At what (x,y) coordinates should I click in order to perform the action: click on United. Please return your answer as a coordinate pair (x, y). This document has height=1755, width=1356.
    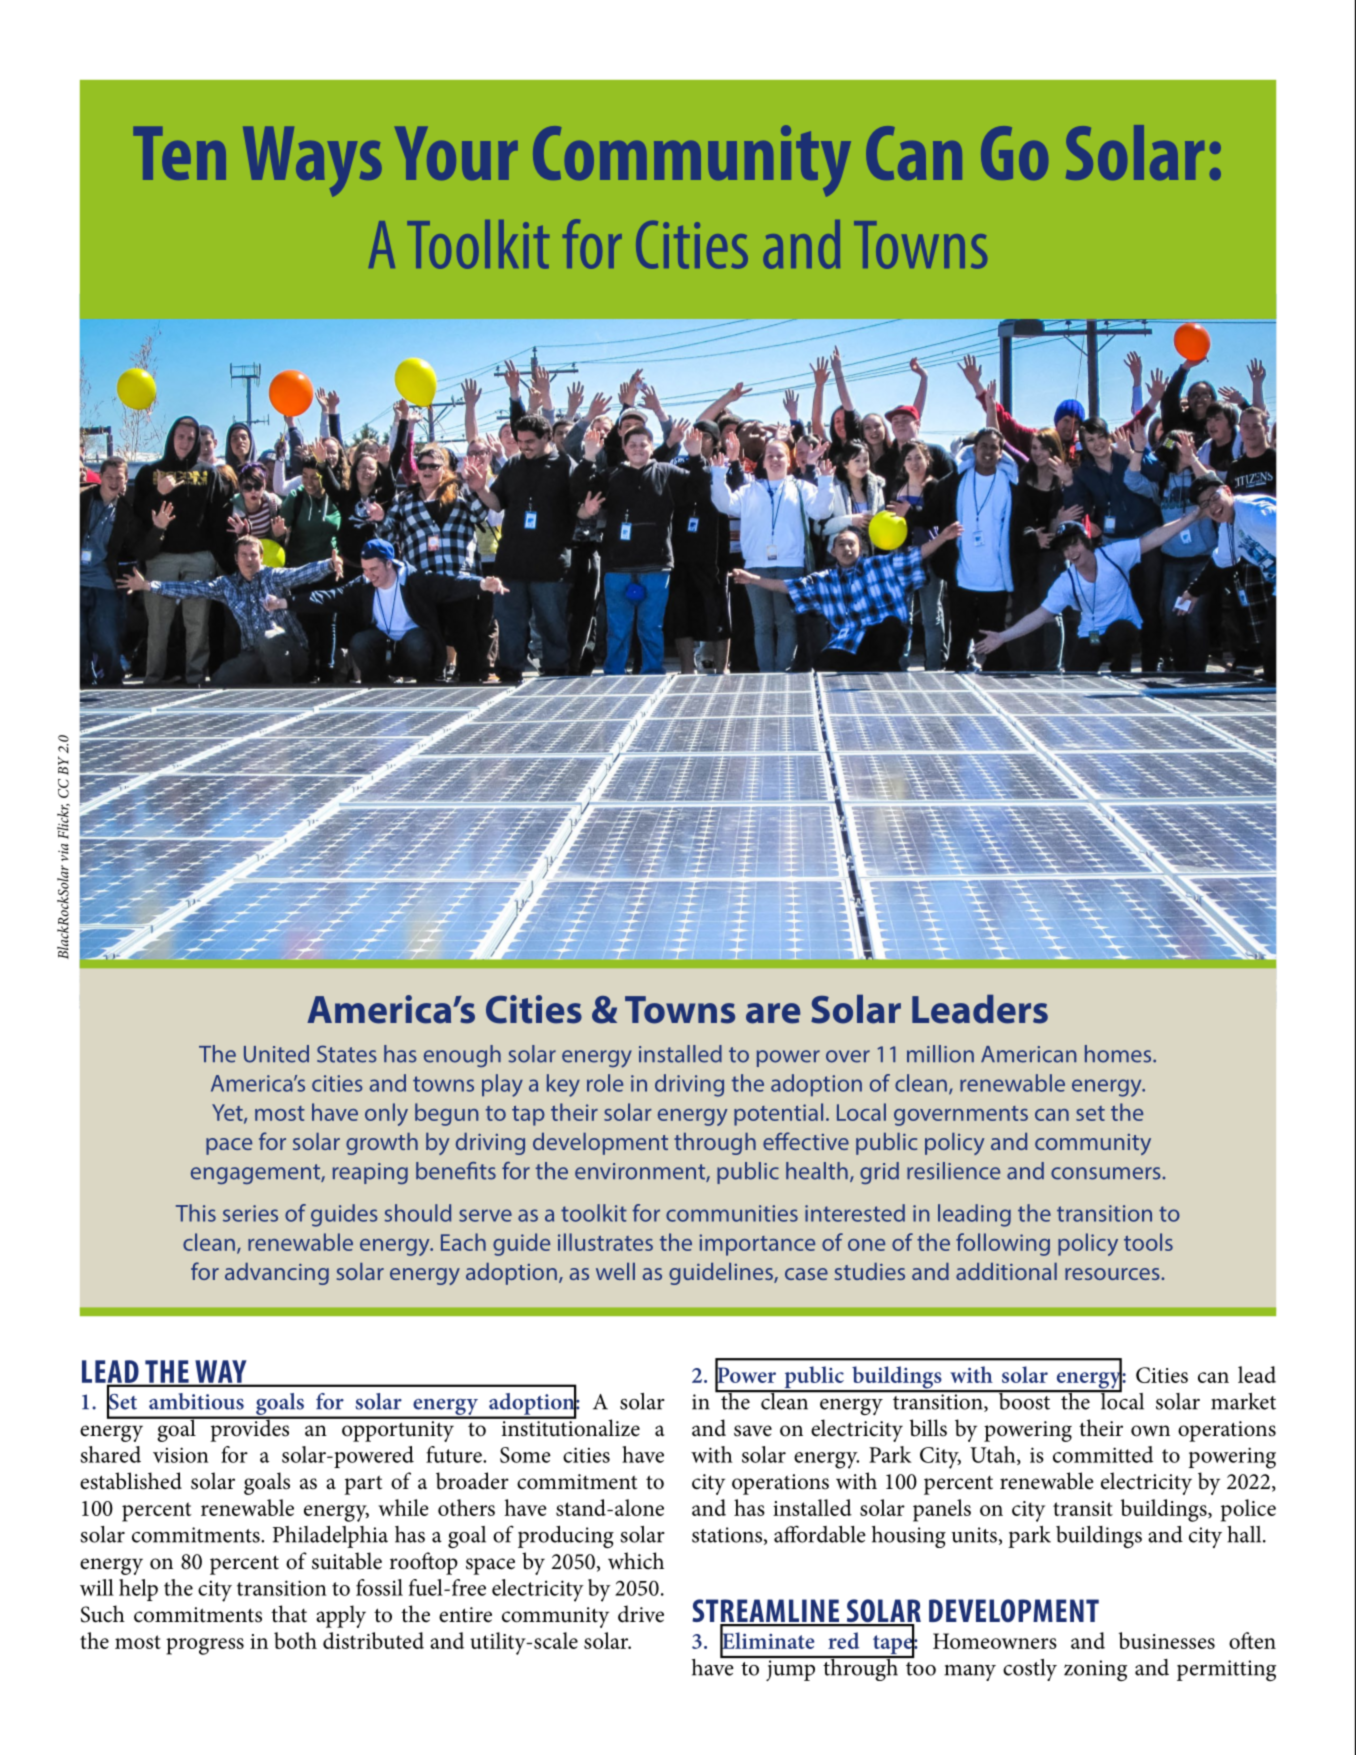
    Looking at the image, I should click on (276, 1054).
